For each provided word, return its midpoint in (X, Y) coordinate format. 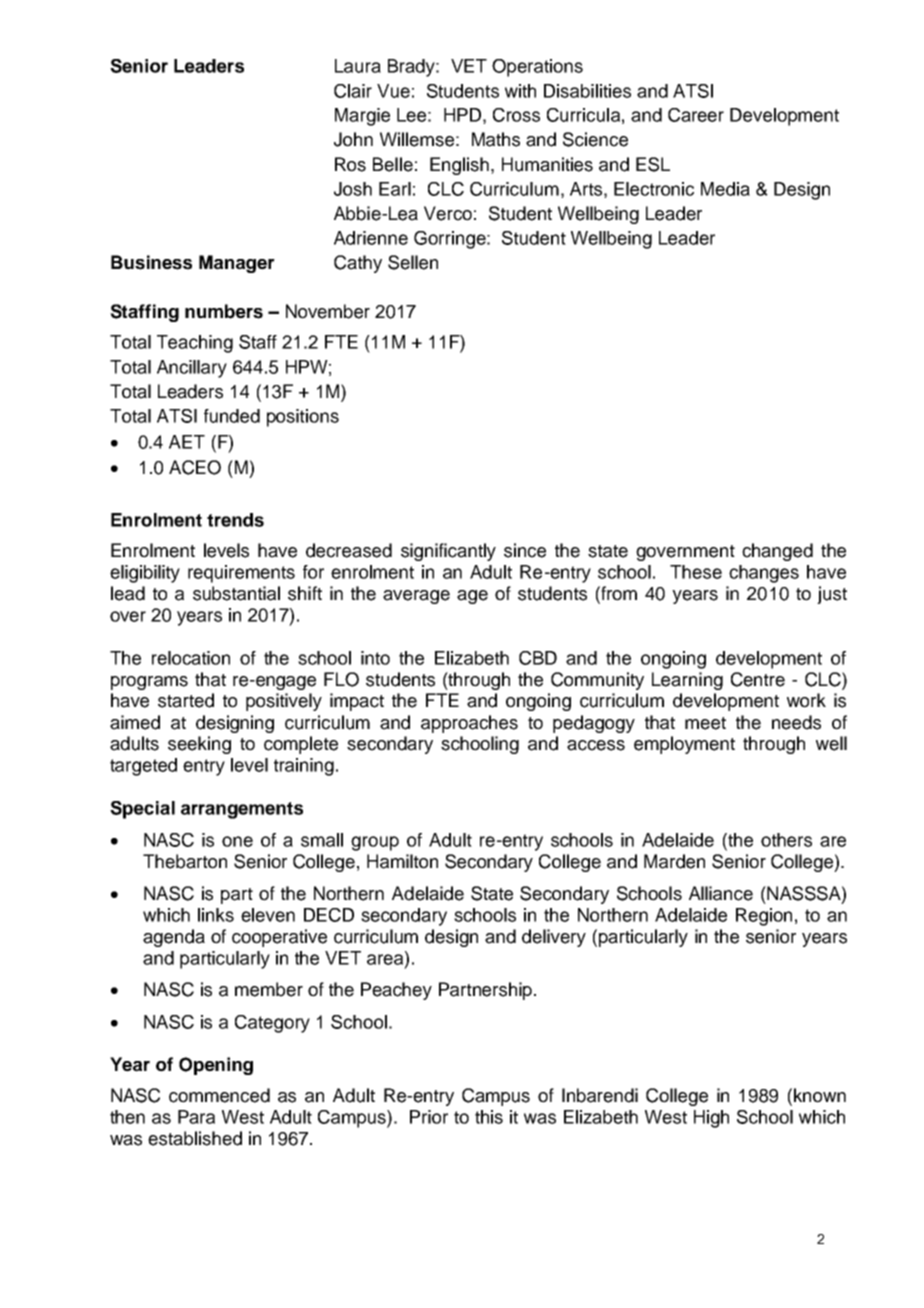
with (520, 91)
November (328, 311)
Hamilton (402, 861)
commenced (219, 1095)
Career (696, 115)
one (237, 841)
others (786, 840)
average (416, 597)
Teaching (195, 344)
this (489, 1117)
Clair (353, 91)
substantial (236, 593)
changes (764, 574)
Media (725, 189)
